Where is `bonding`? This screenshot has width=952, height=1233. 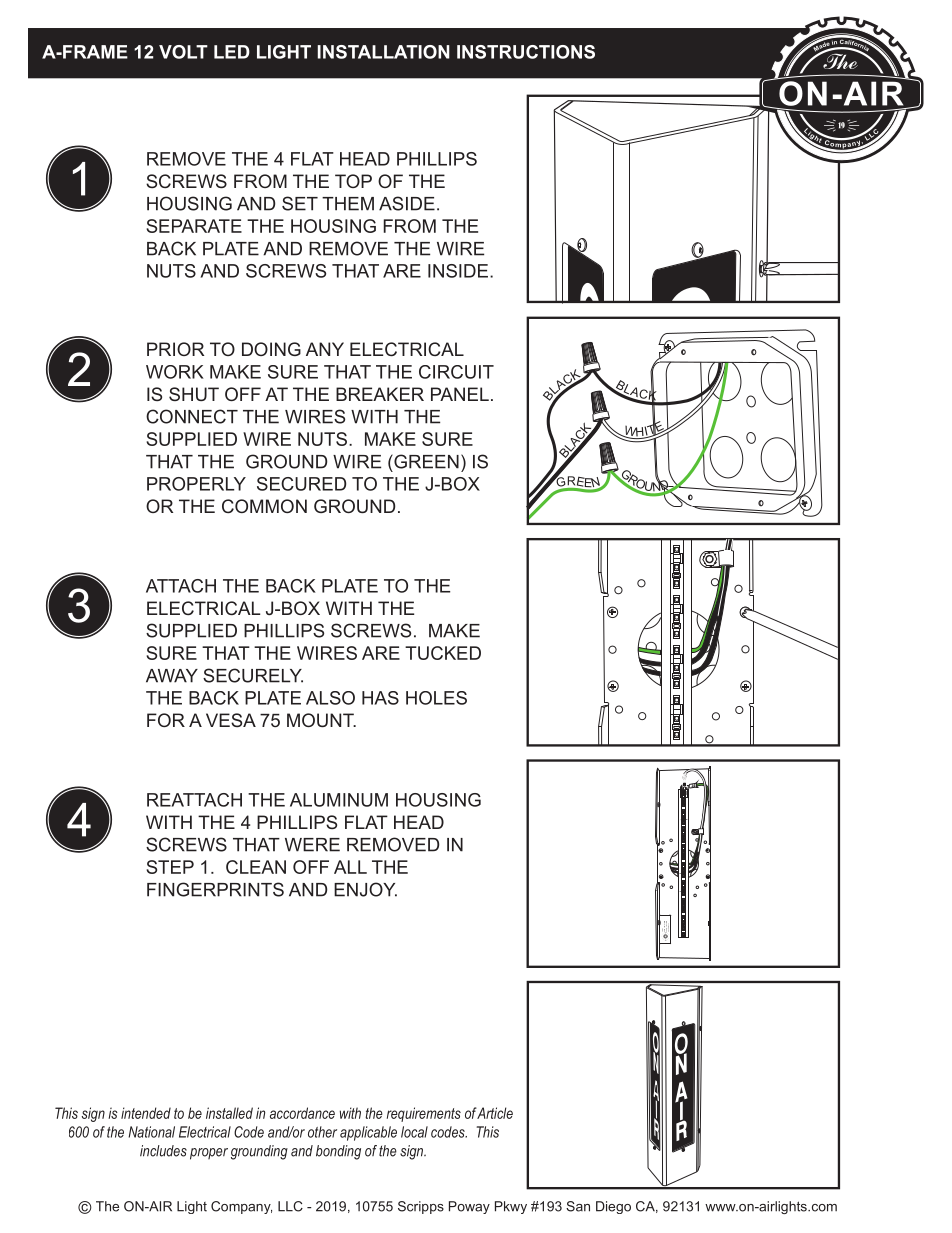 bonding is located at coordinates (338, 1152).
